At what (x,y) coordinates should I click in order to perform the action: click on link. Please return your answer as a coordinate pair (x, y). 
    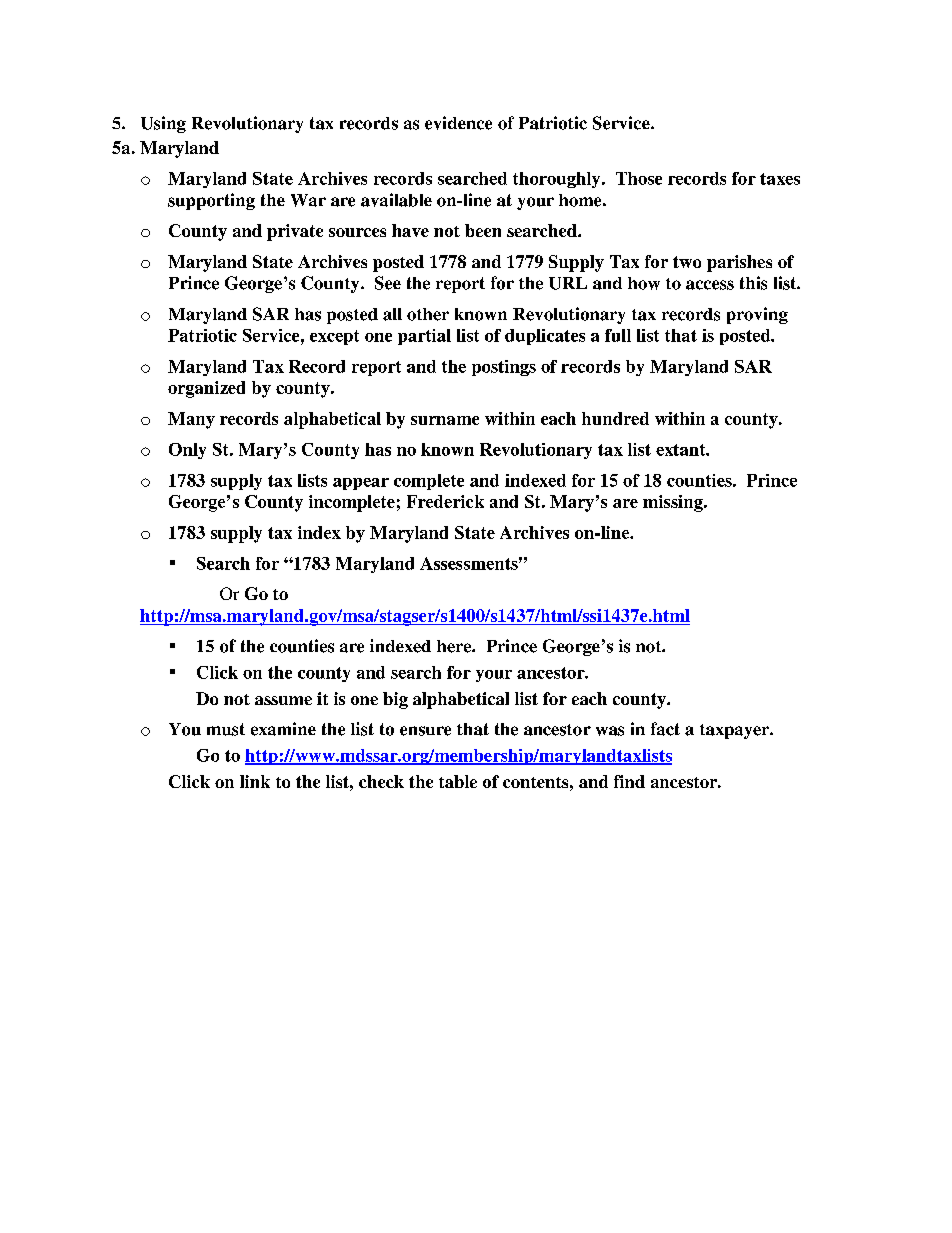
    Looking at the image, I should click on (255, 781).
